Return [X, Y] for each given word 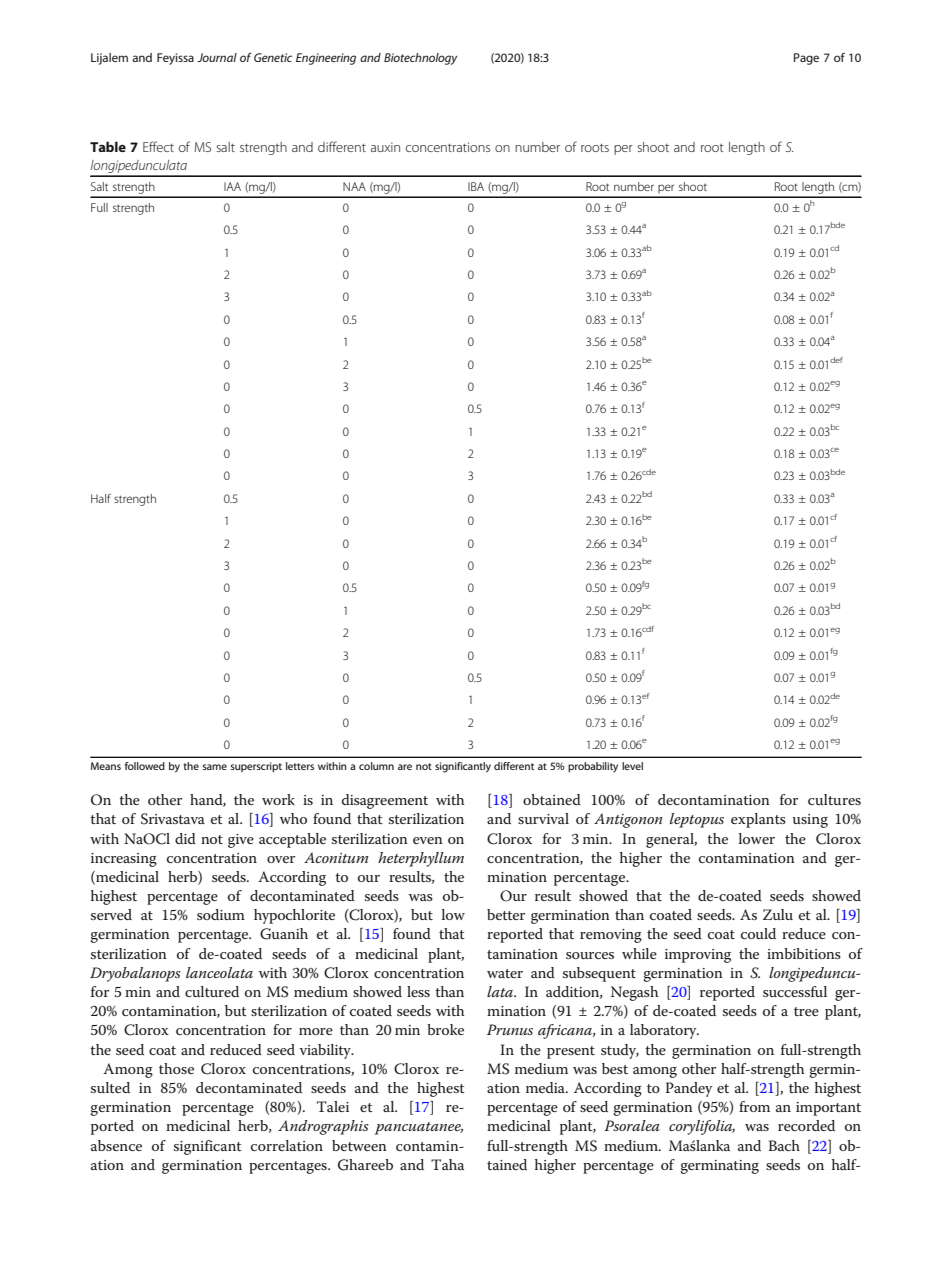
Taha [447, 1164]
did [185, 838]
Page [806, 59]
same [215, 767]
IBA [476, 186]
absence [116, 1145]
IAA [232, 186]
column [376, 766]
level [632, 766]
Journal [217, 57]
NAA [354, 186]
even [428, 840]
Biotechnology [420, 59]
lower [757, 838]
